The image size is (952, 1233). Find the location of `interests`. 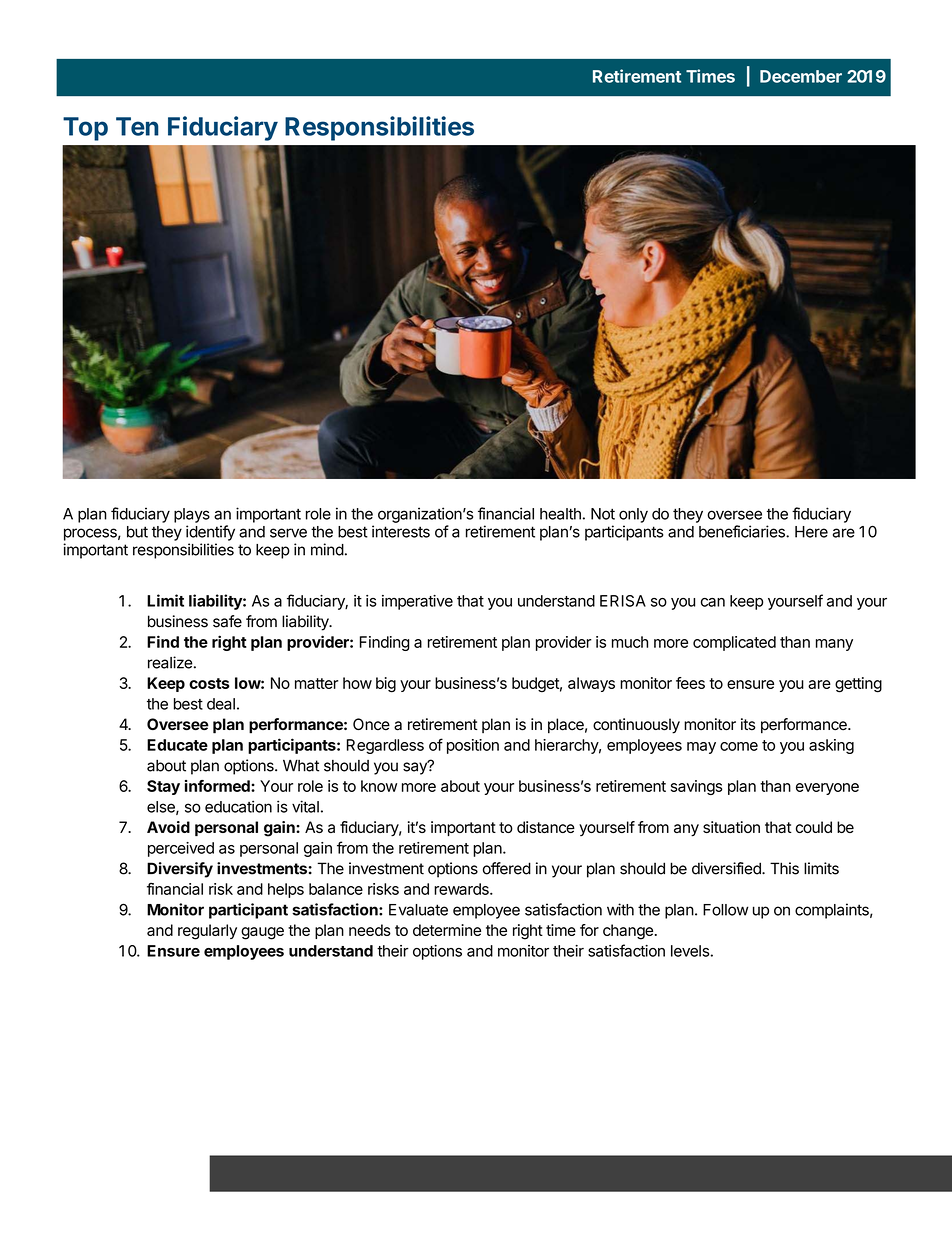

interests is located at coordinates (401, 531).
